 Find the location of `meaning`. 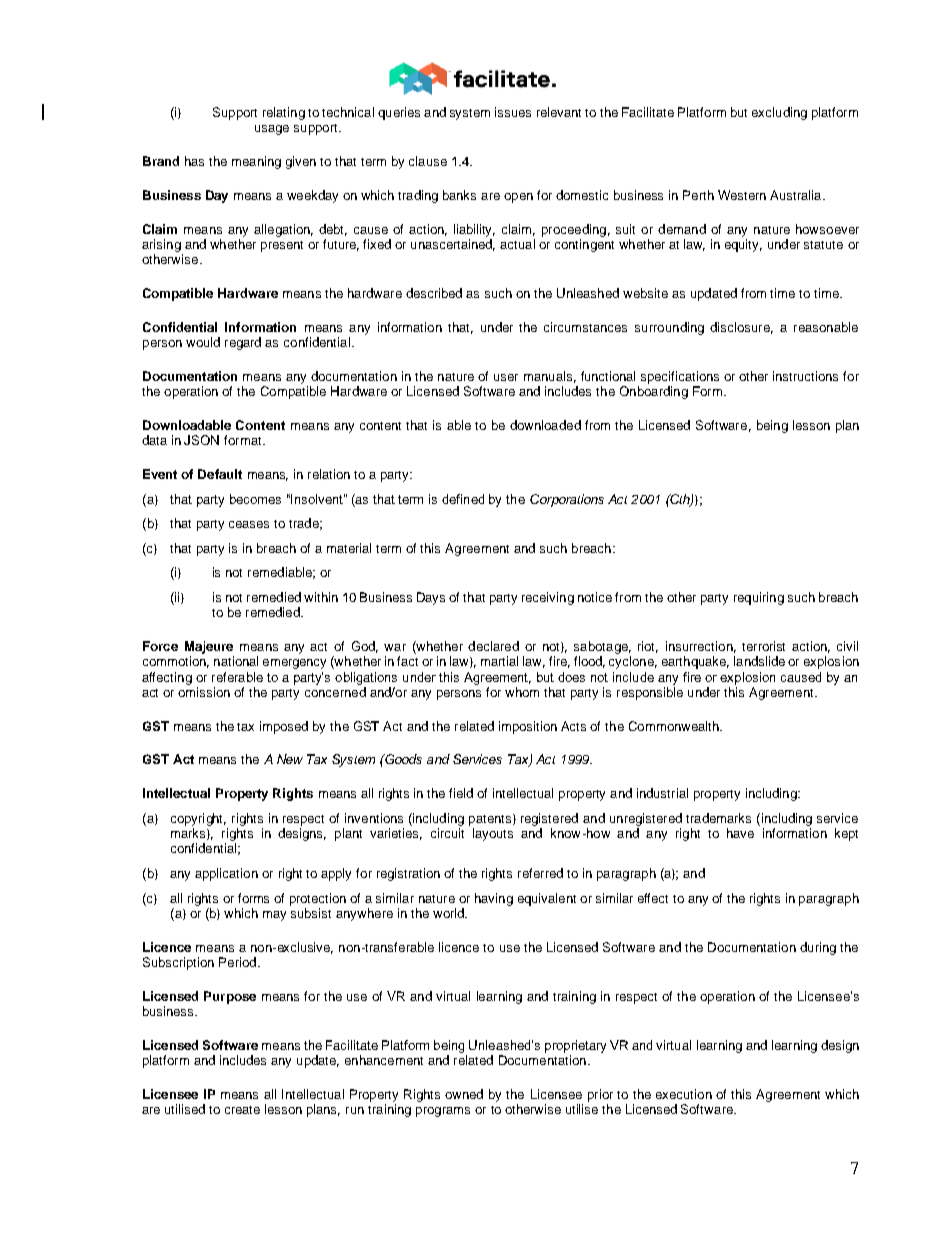

meaning is located at coordinates (256, 162).
